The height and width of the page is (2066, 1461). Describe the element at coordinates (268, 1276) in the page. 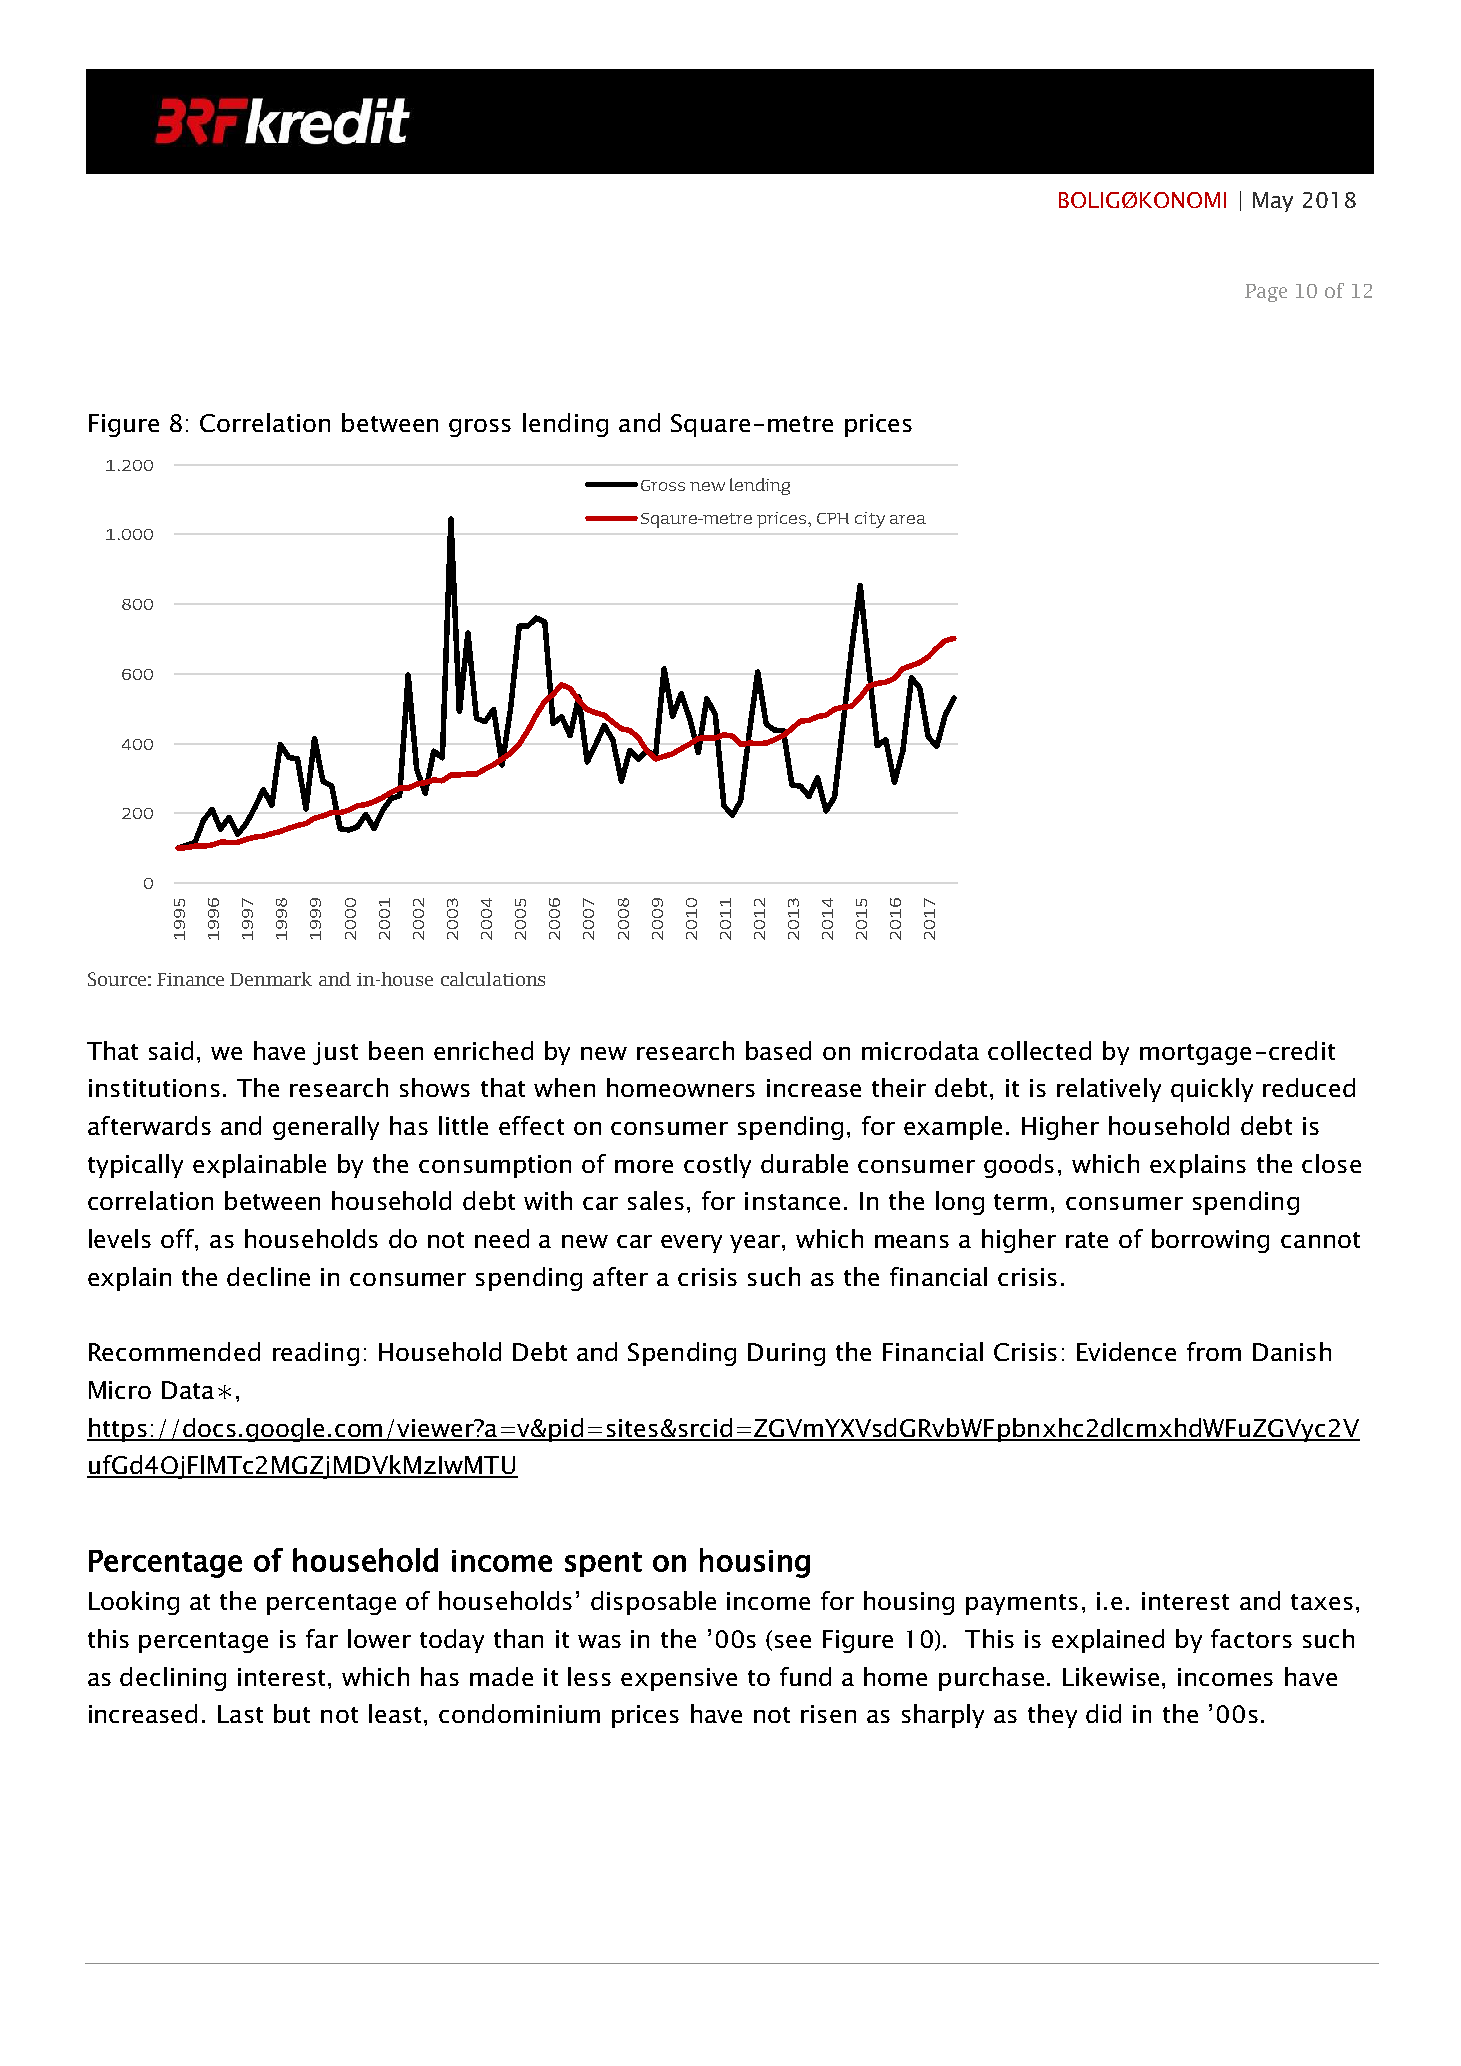

I see `decline` at that location.
